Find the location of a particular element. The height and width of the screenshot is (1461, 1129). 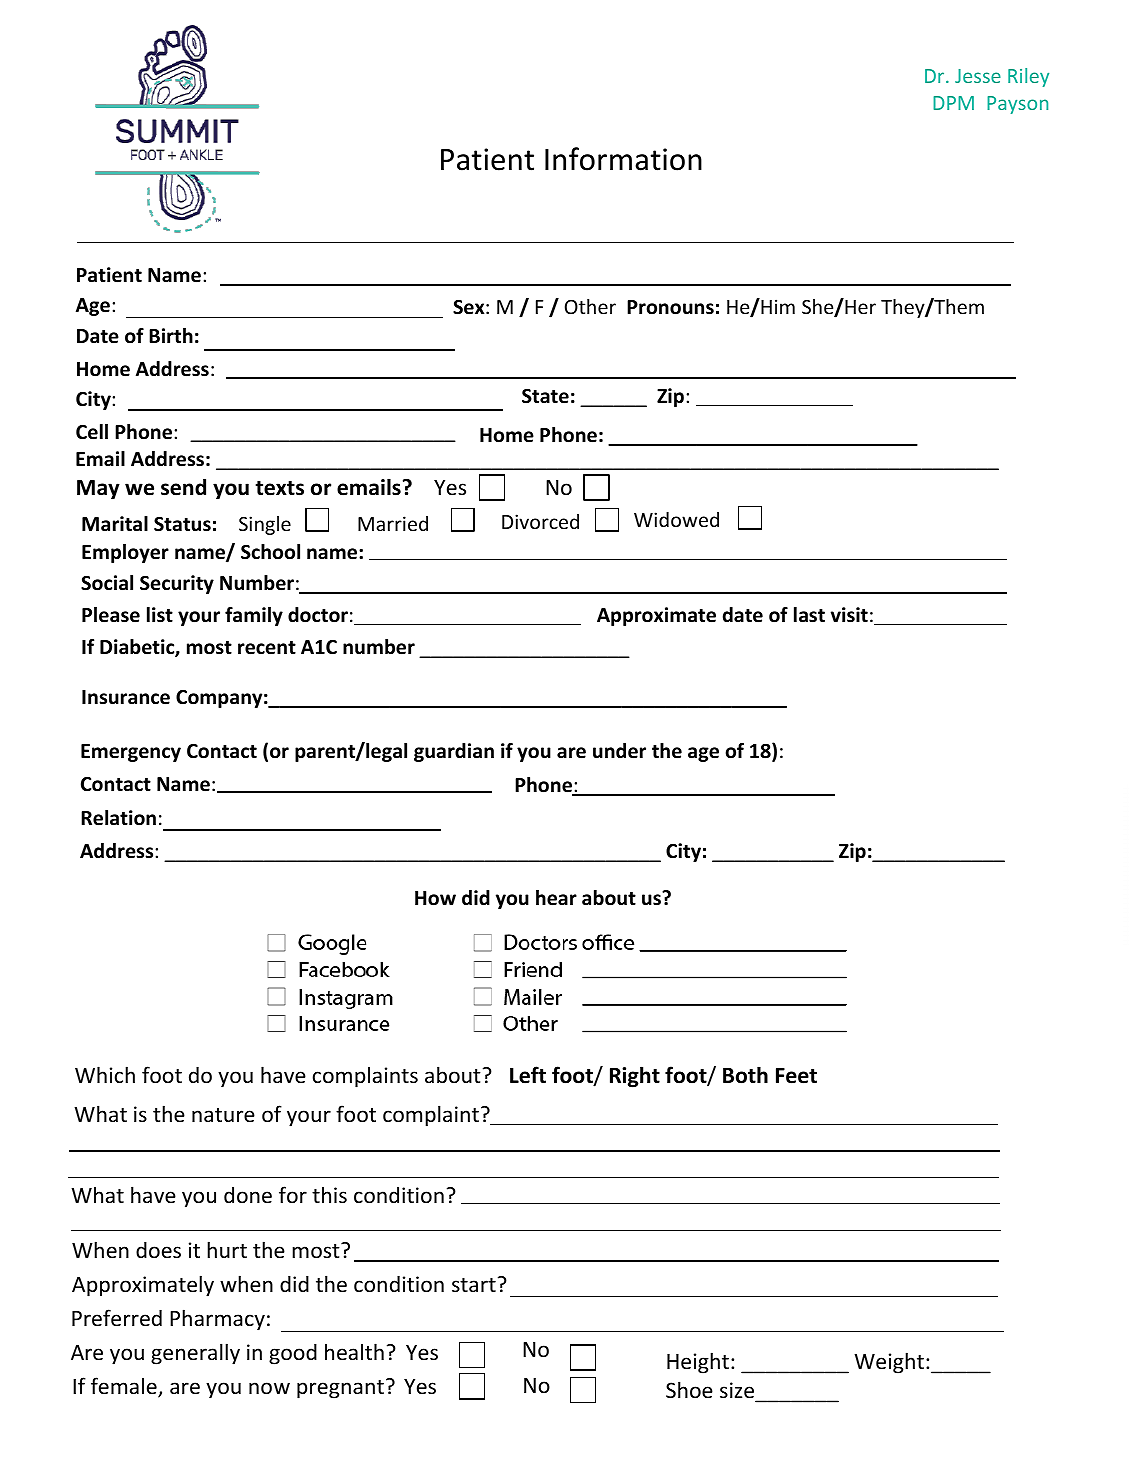

generally is located at coordinates (195, 1354).
